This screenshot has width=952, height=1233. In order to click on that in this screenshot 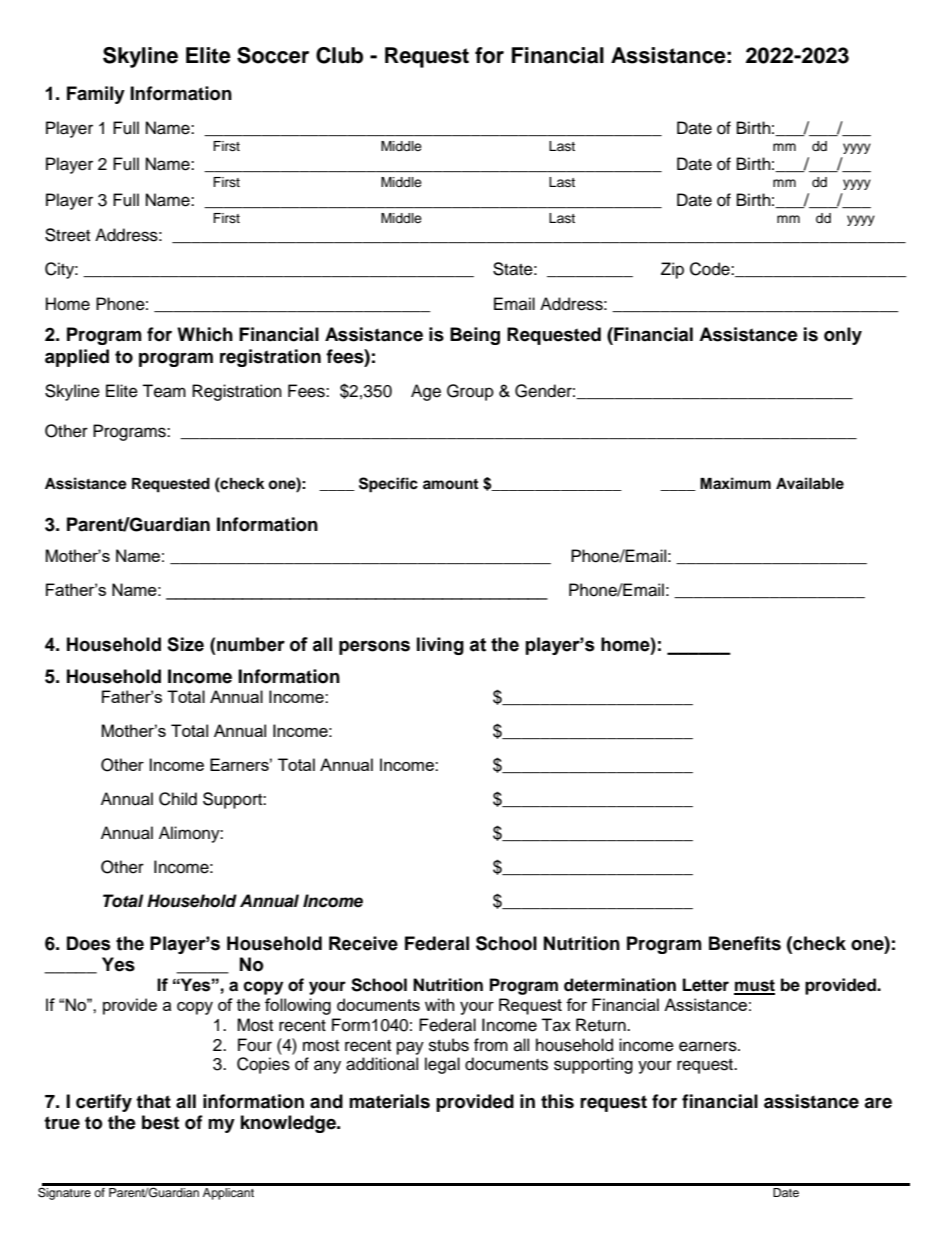, I will do `click(153, 1101)`.
